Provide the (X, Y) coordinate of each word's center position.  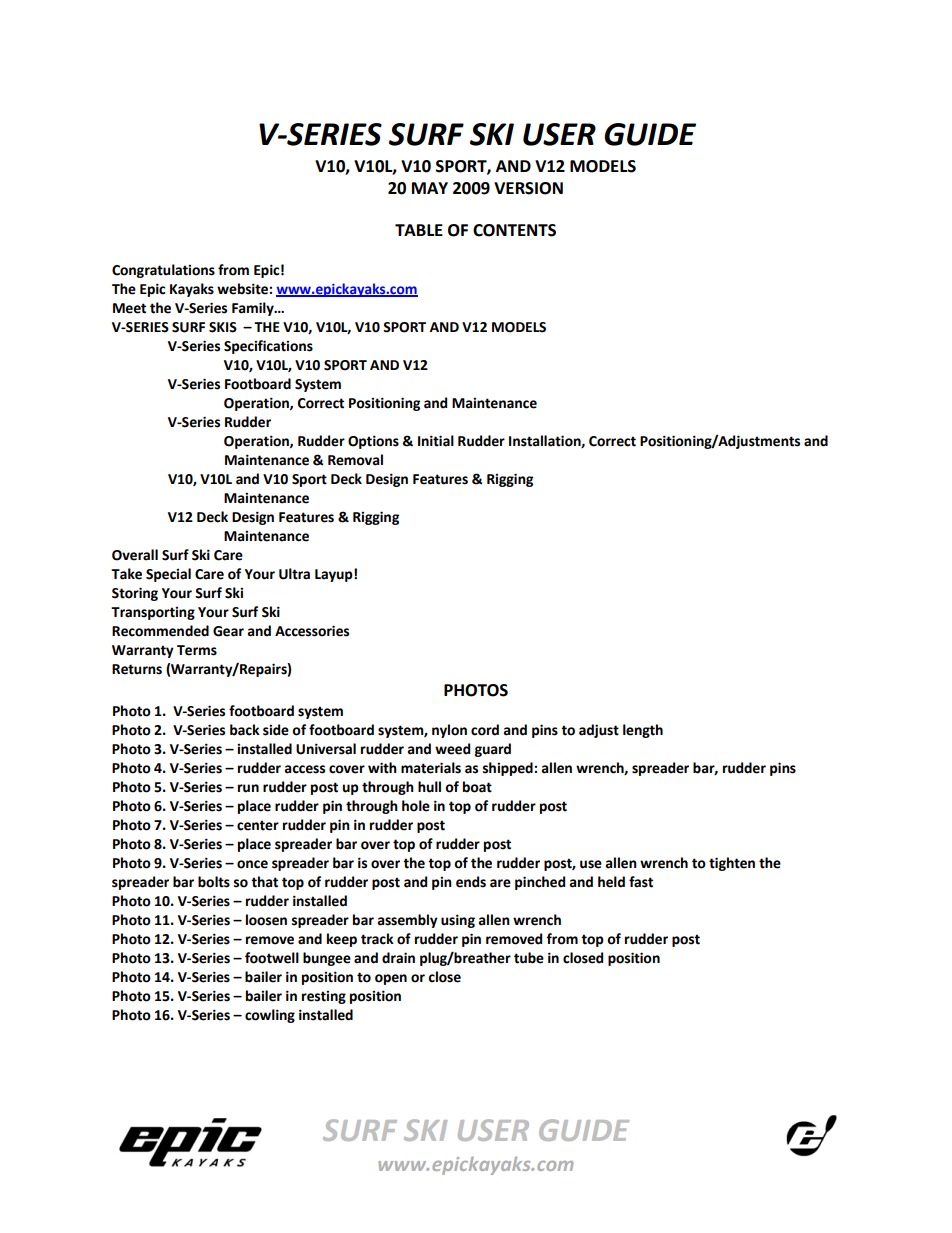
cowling (270, 1016)
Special (168, 575)
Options (373, 442)
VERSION (528, 188)
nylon (449, 731)
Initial (436, 441)
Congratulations (163, 271)
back (245, 730)
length (643, 731)
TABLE (419, 230)
